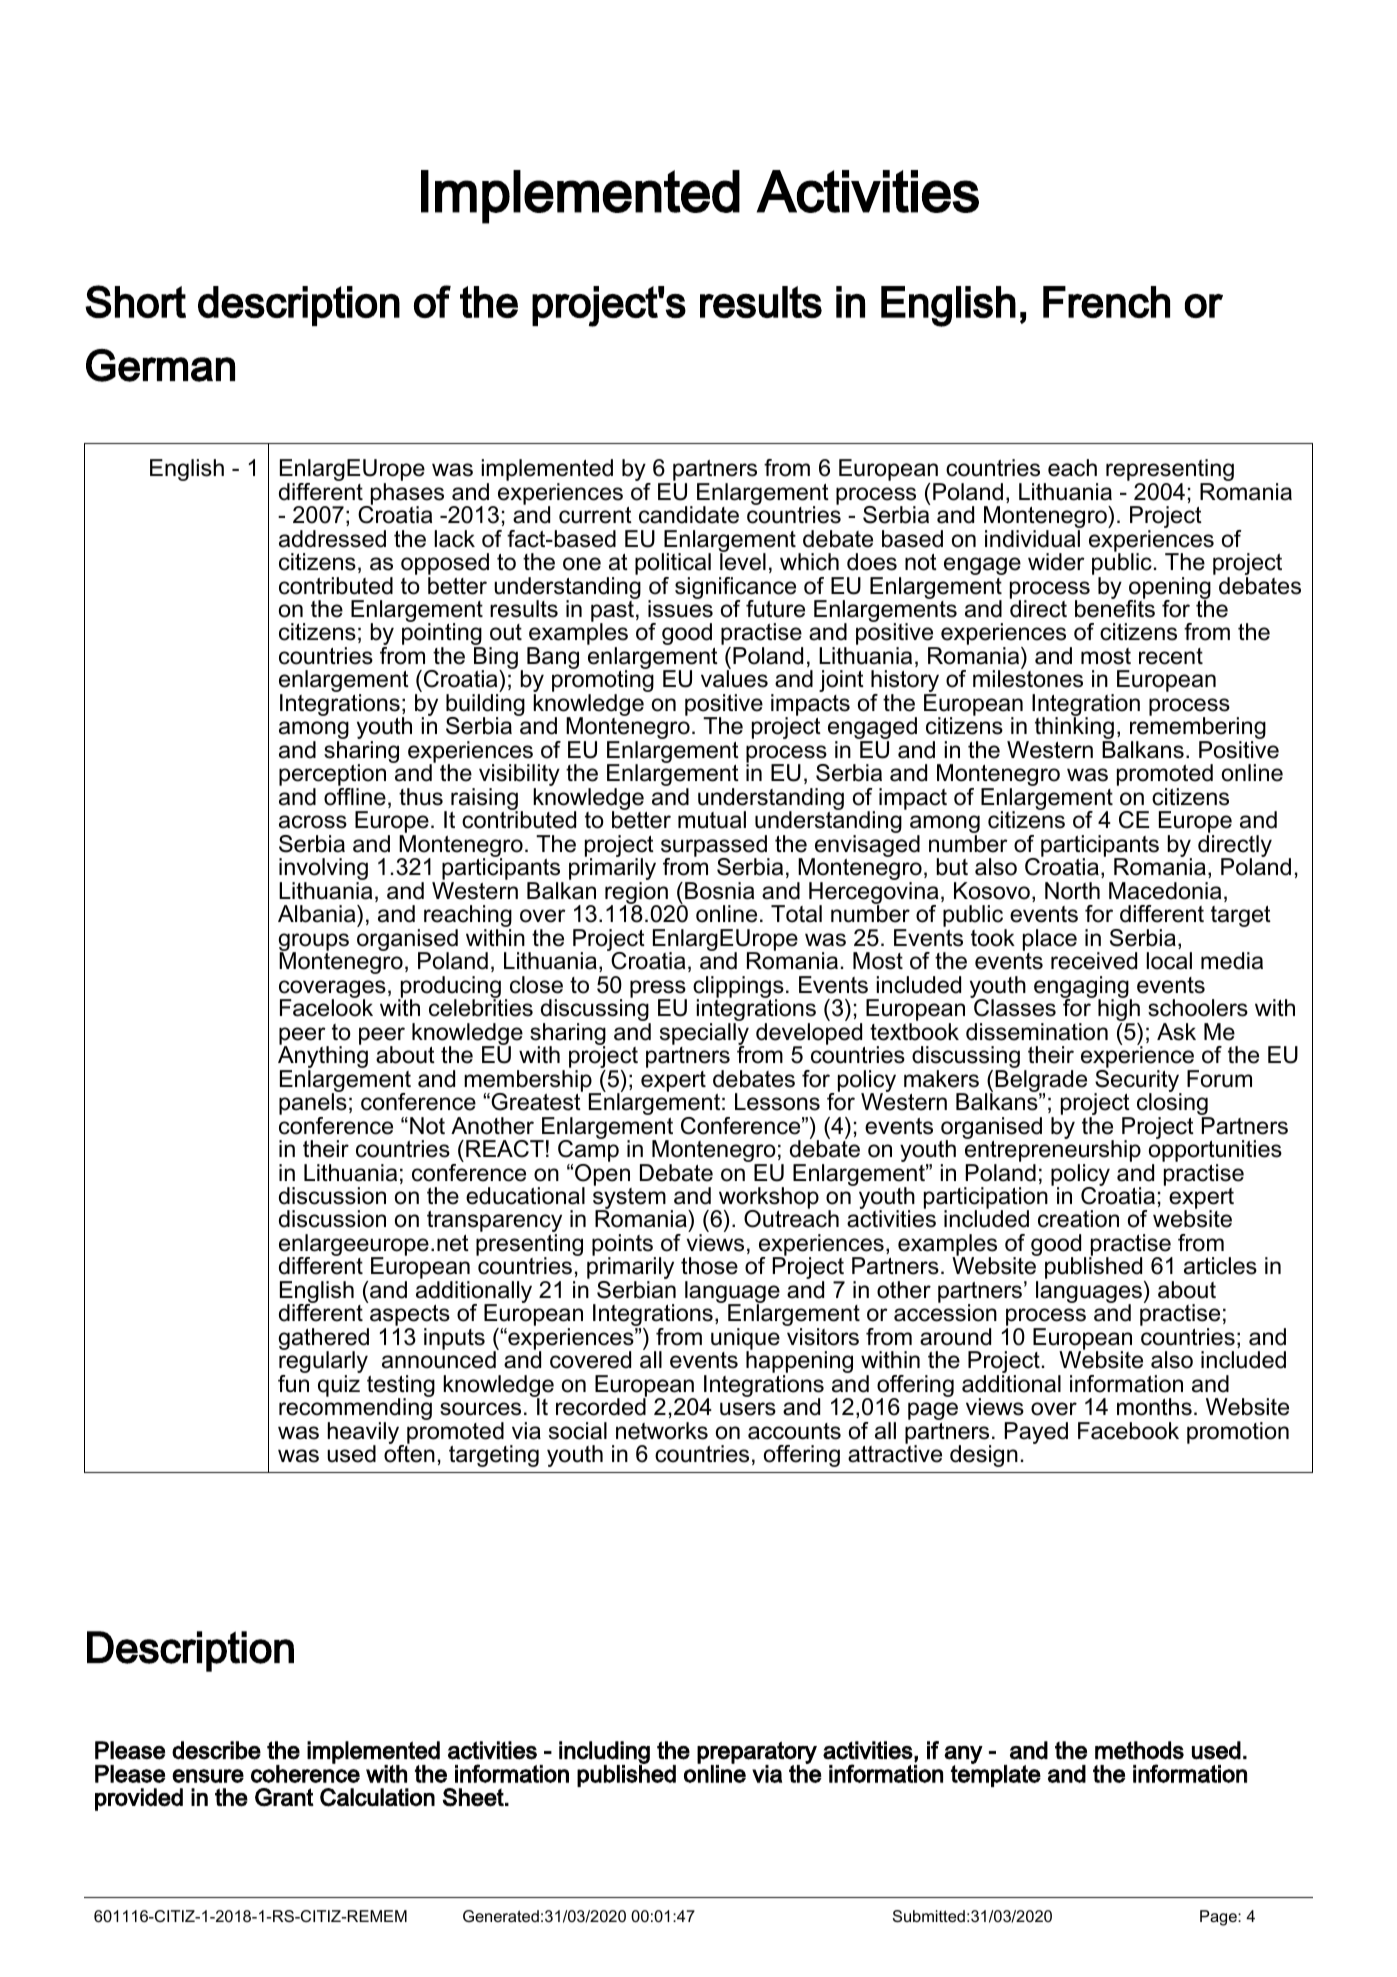 The width and height of the screenshot is (1397, 1977). What do you see at coordinates (689, 515) in the screenshot?
I see `candidate` at bounding box center [689, 515].
